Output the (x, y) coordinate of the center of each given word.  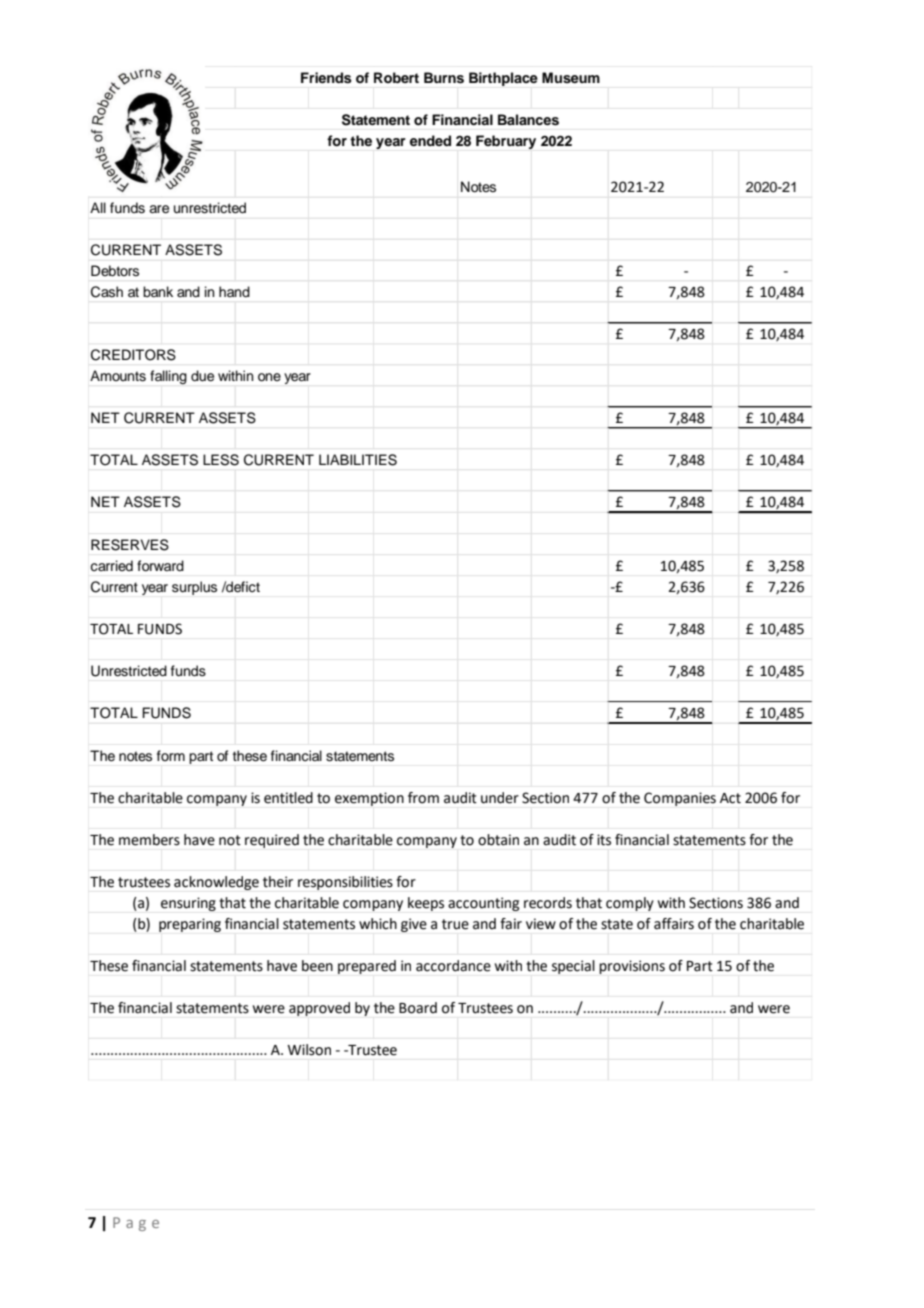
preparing (190, 925)
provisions (632, 967)
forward (160, 566)
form (171, 755)
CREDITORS (133, 355)
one (269, 377)
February (506, 142)
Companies (680, 799)
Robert (396, 77)
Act (730, 798)
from (423, 798)
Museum (571, 78)
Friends (326, 78)
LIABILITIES (358, 460)
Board (418, 1008)
